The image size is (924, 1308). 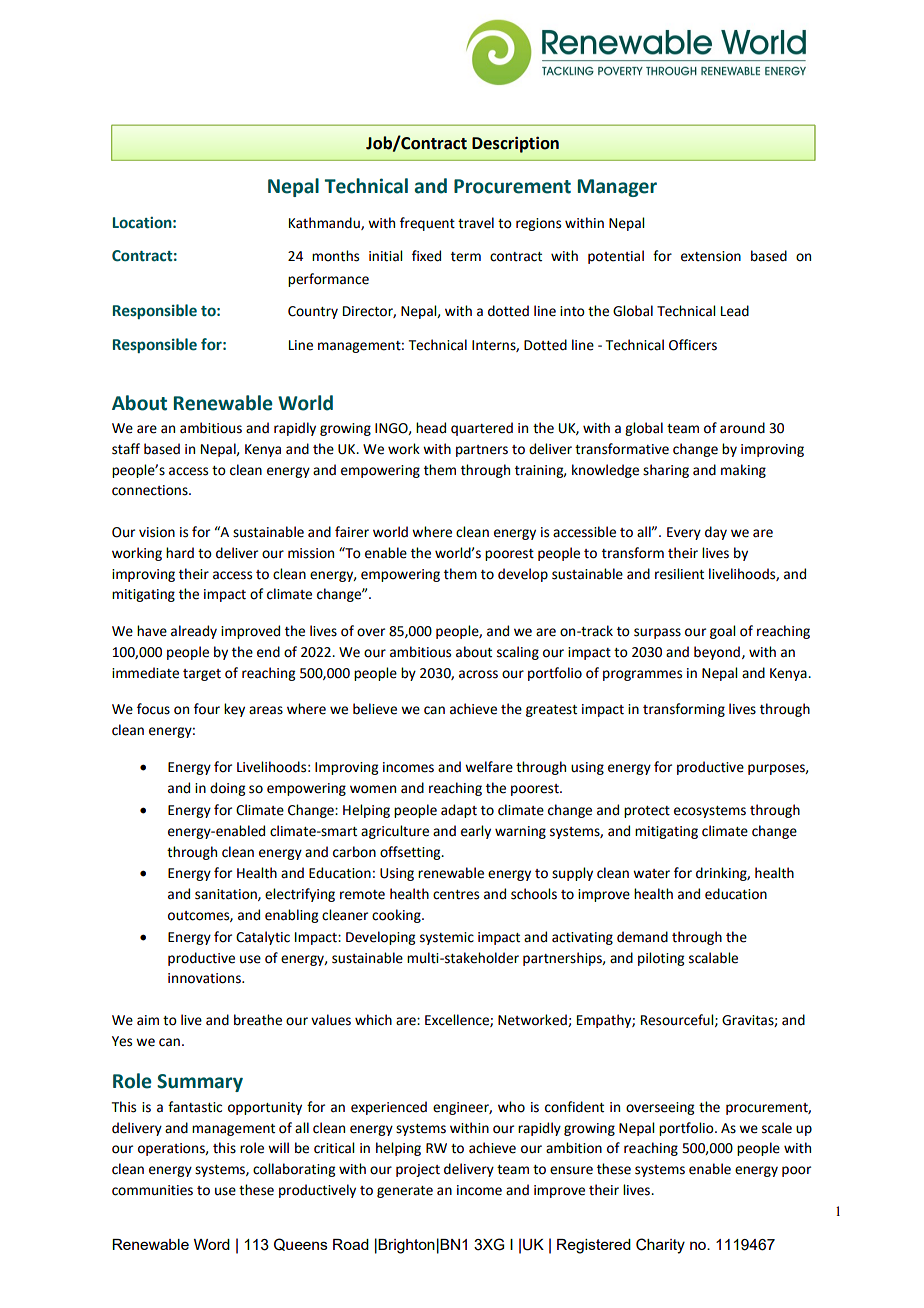 What do you see at coordinates (684, 533) in the image?
I see `Every` at bounding box center [684, 533].
